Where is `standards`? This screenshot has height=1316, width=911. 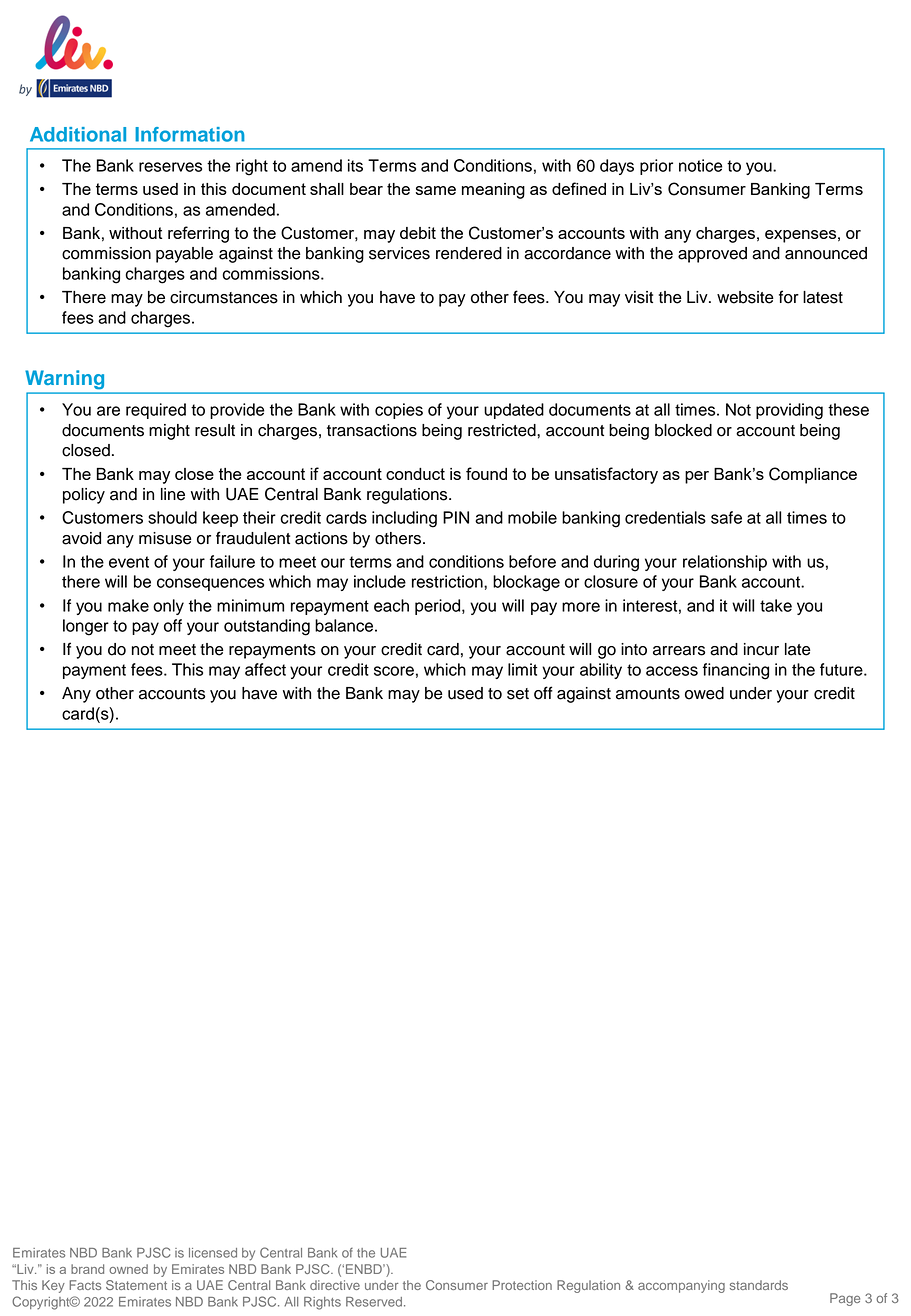
standards is located at coordinates (759, 1285).
